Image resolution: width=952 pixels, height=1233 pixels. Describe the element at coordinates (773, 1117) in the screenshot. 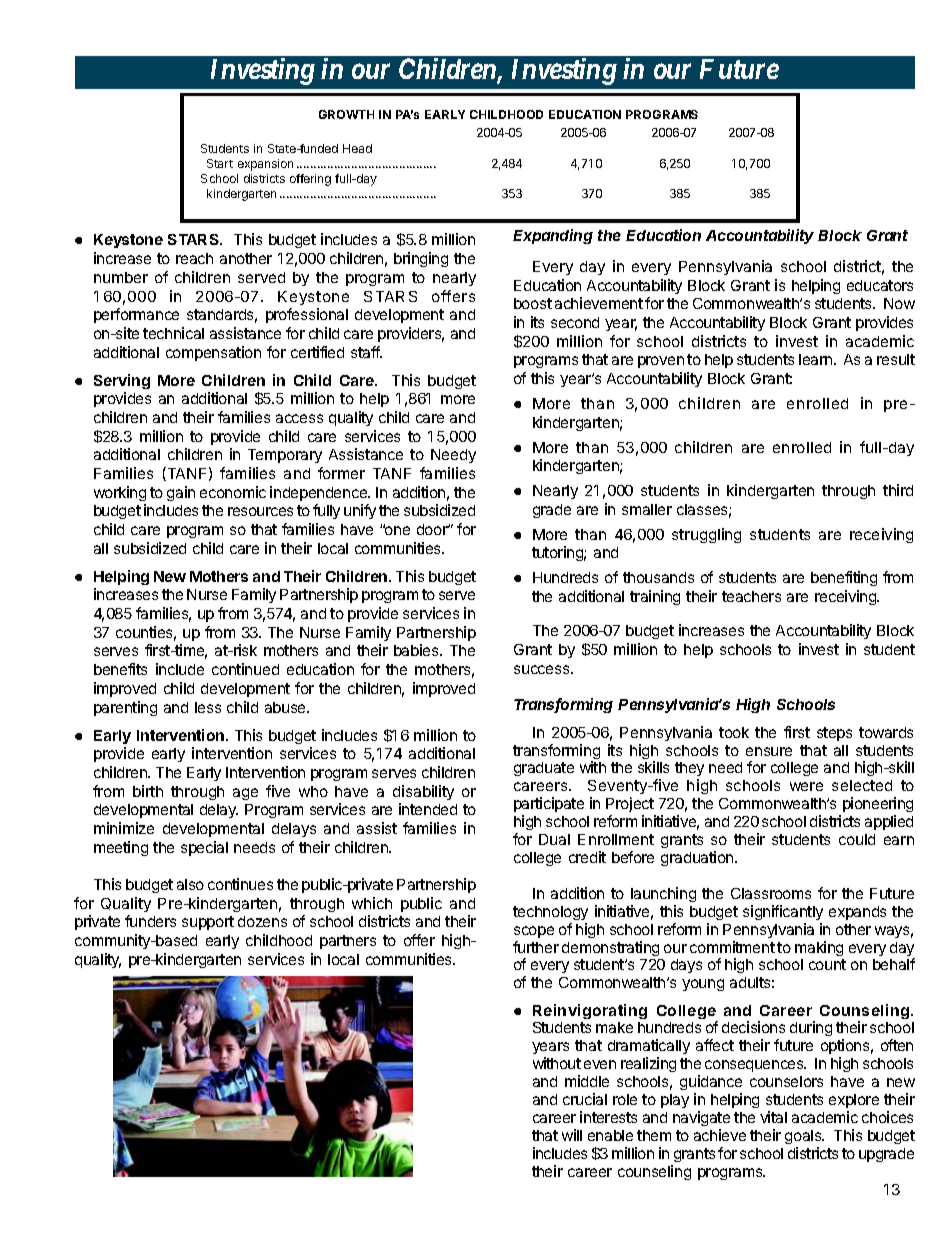

I see `vital` at that location.
